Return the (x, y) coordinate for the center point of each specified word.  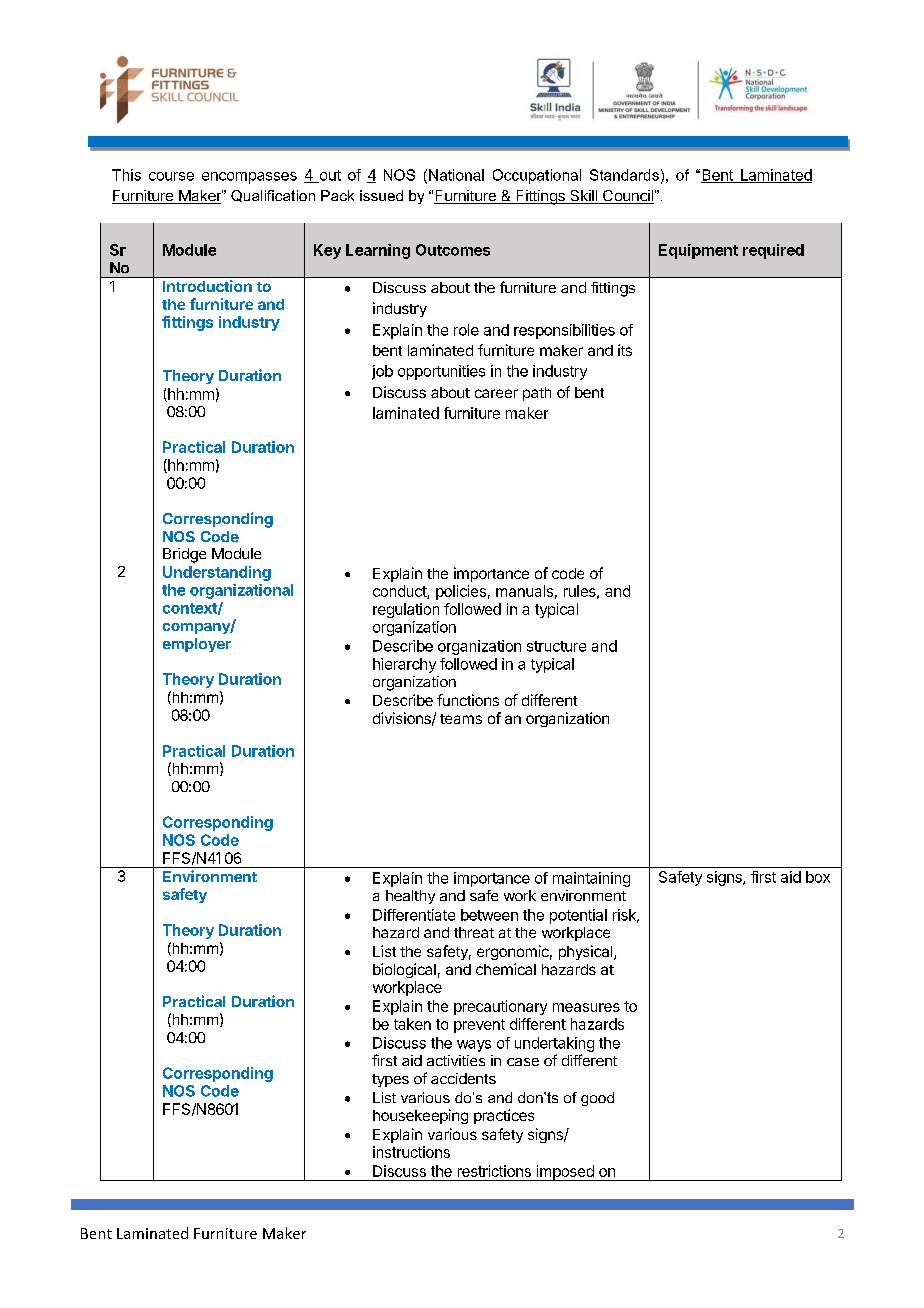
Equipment (698, 251)
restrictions (494, 1171)
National (456, 175)
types (390, 1080)
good (597, 1099)
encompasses (249, 178)
